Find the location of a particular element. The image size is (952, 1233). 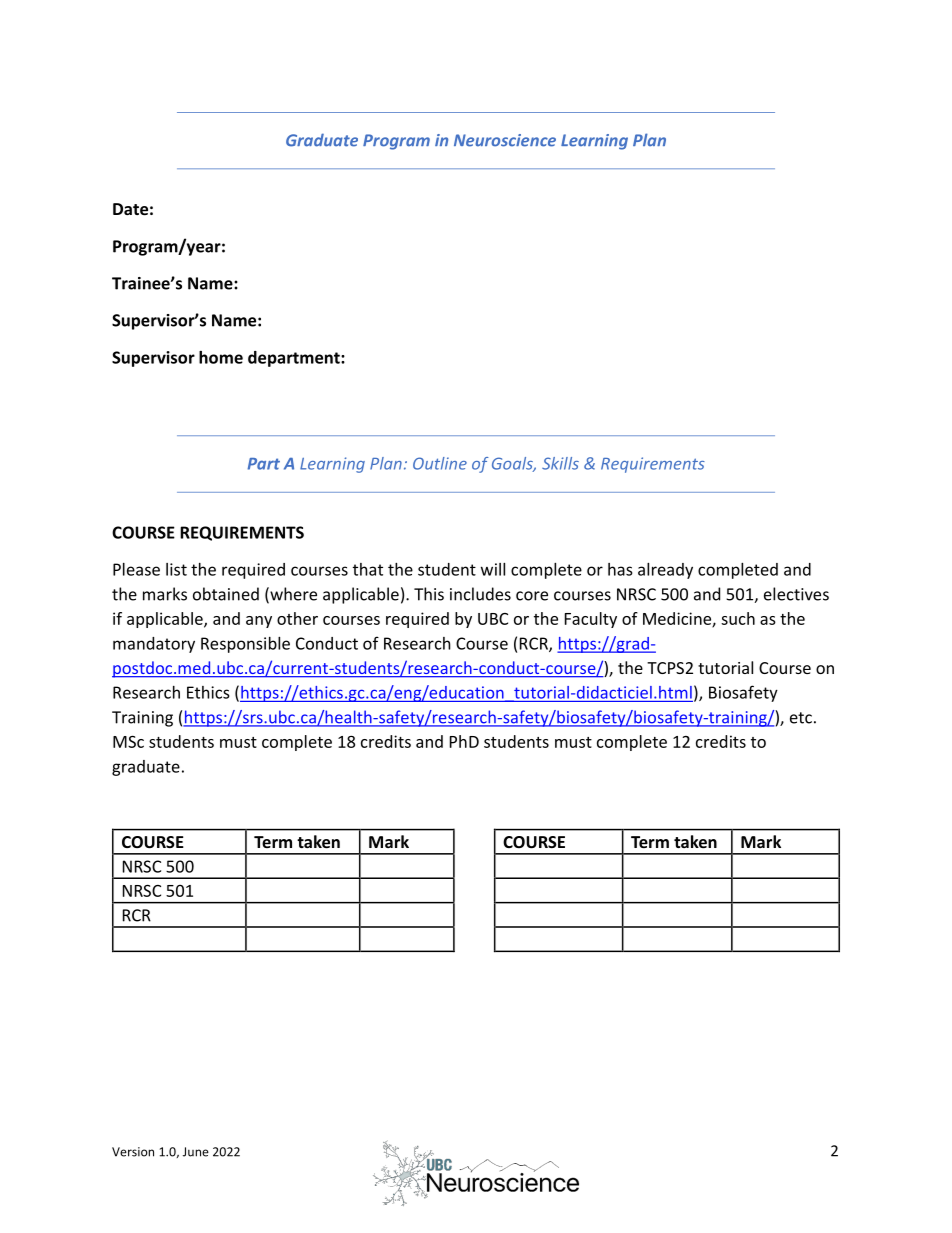

Skills is located at coordinates (560, 463).
